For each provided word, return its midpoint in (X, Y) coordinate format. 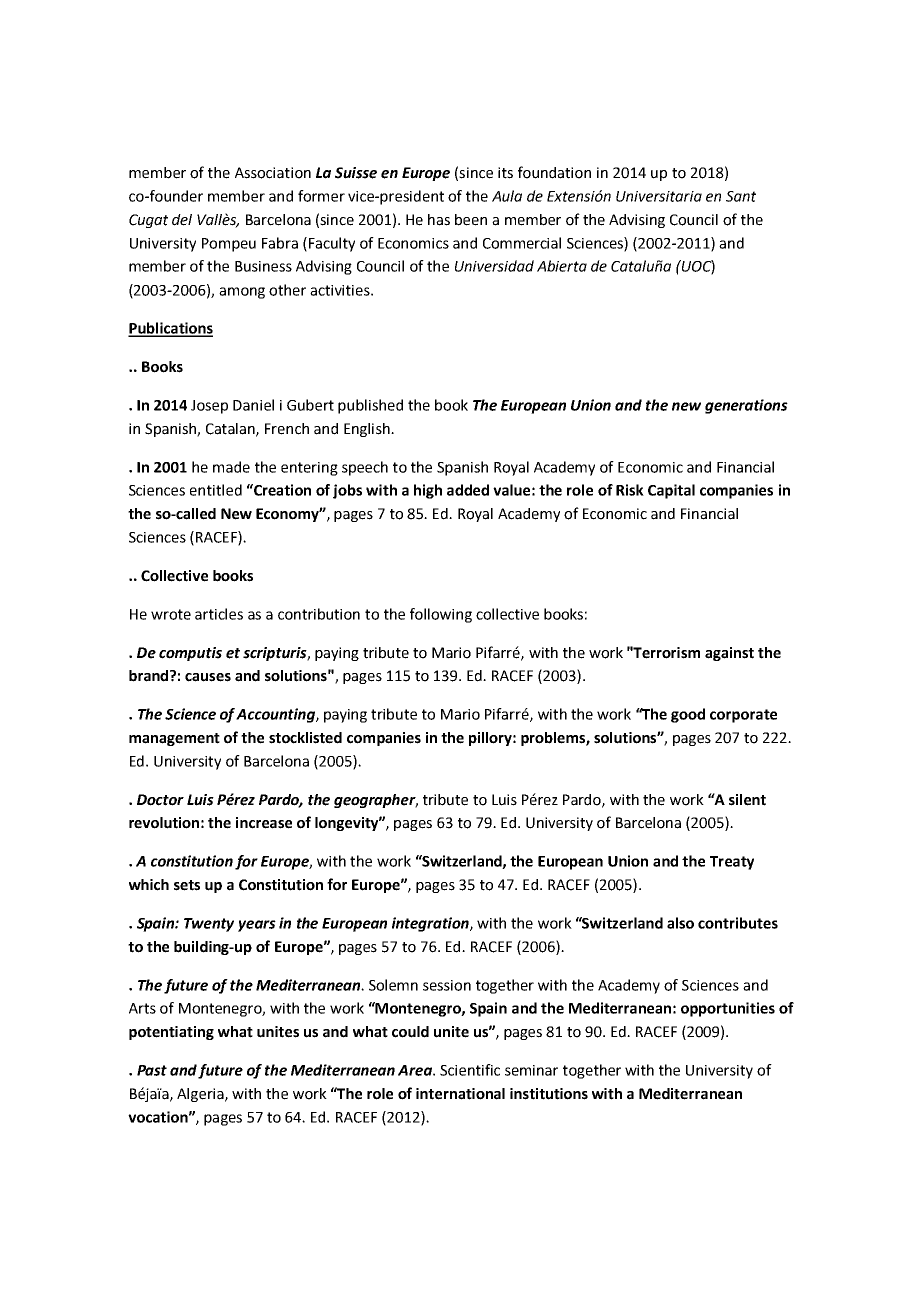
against (729, 654)
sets (187, 885)
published (370, 406)
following (441, 615)
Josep (209, 407)
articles (219, 614)
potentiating (171, 1033)
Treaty (732, 863)
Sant (741, 196)
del (182, 220)
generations (746, 406)
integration (431, 924)
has (439, 220)
